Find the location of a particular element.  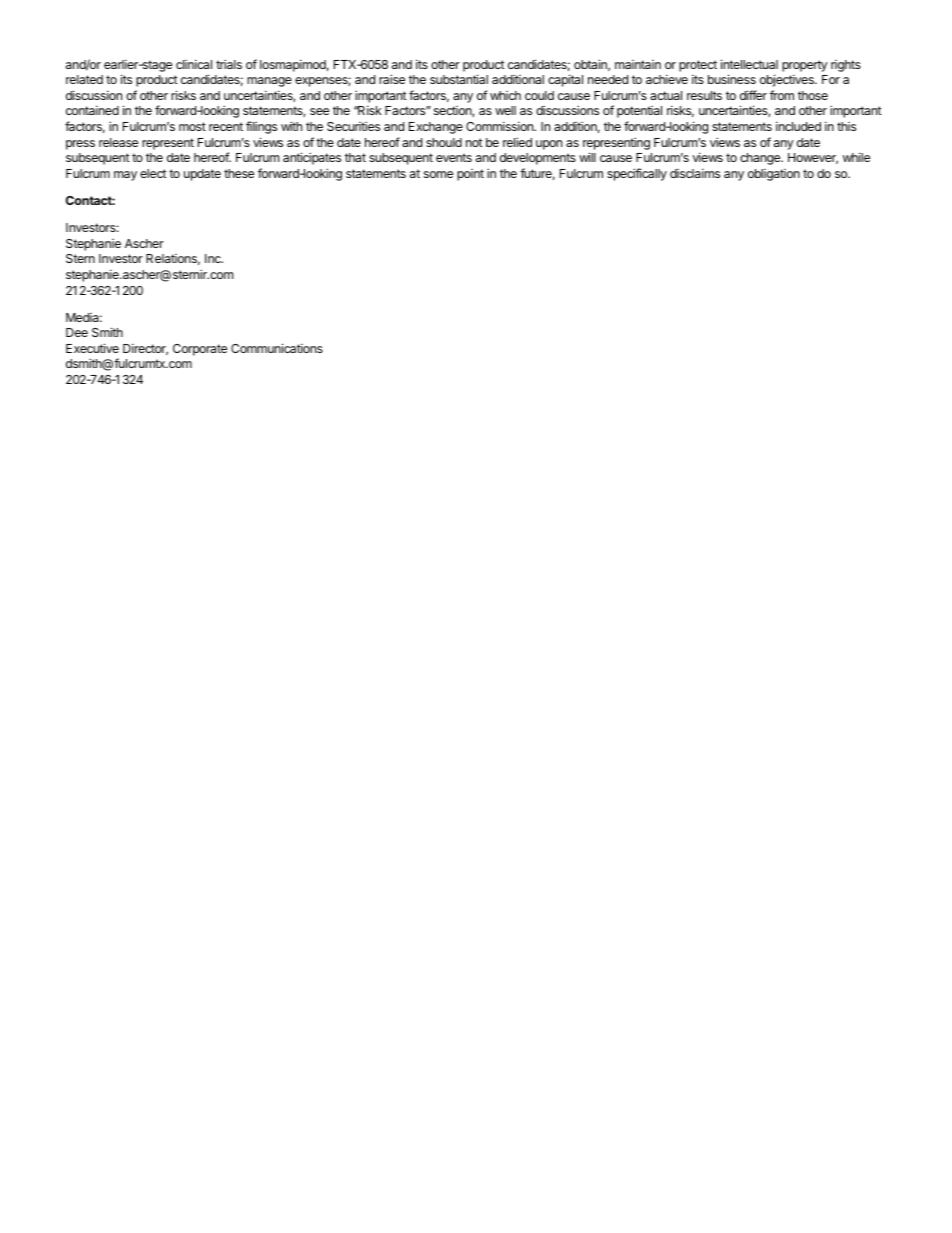

release is located at coordinates (118, 142).
